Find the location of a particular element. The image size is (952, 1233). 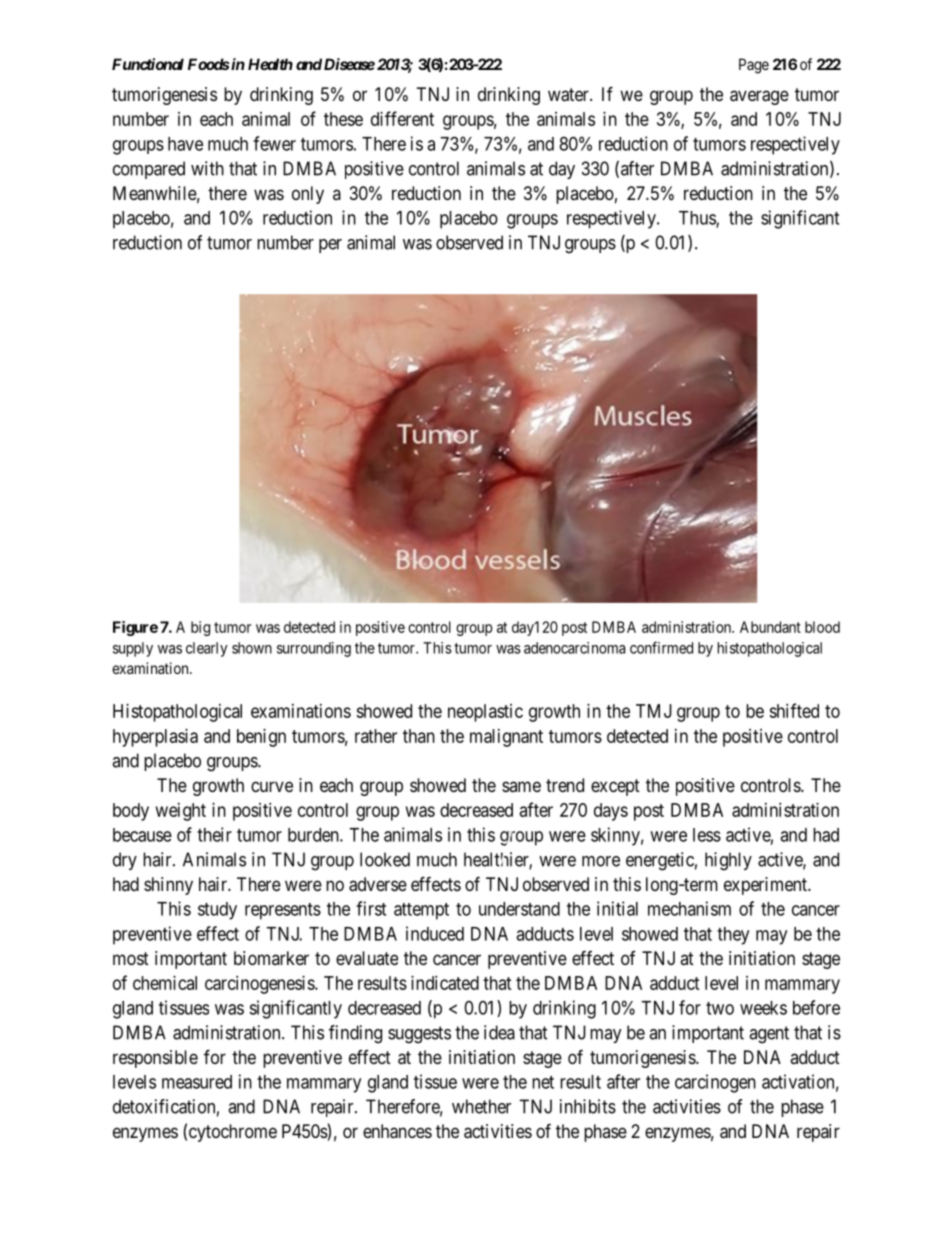

different is located at coordinates (402, 118).
